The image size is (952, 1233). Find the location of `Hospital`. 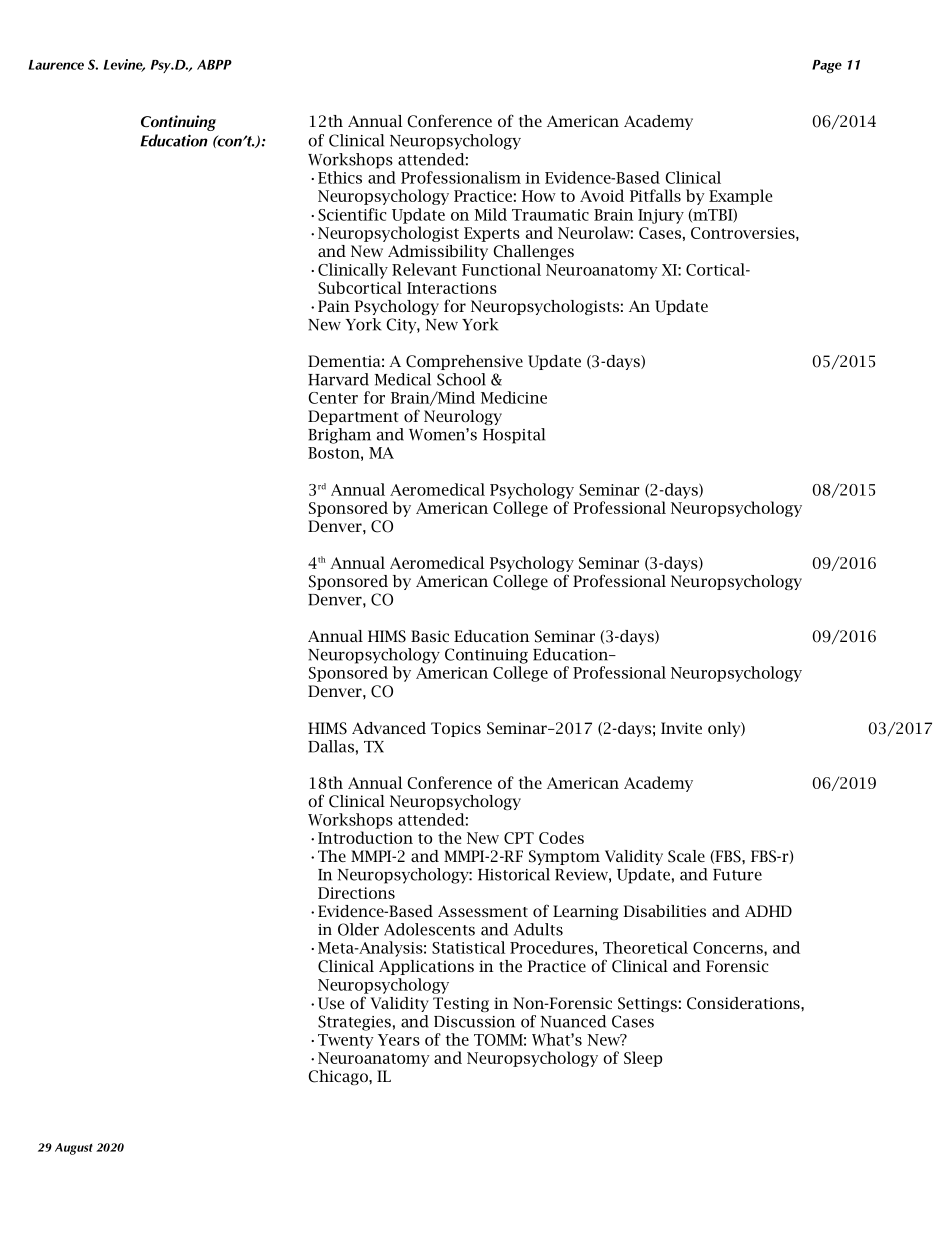

Hospital is located at coordinates (514, 436).
